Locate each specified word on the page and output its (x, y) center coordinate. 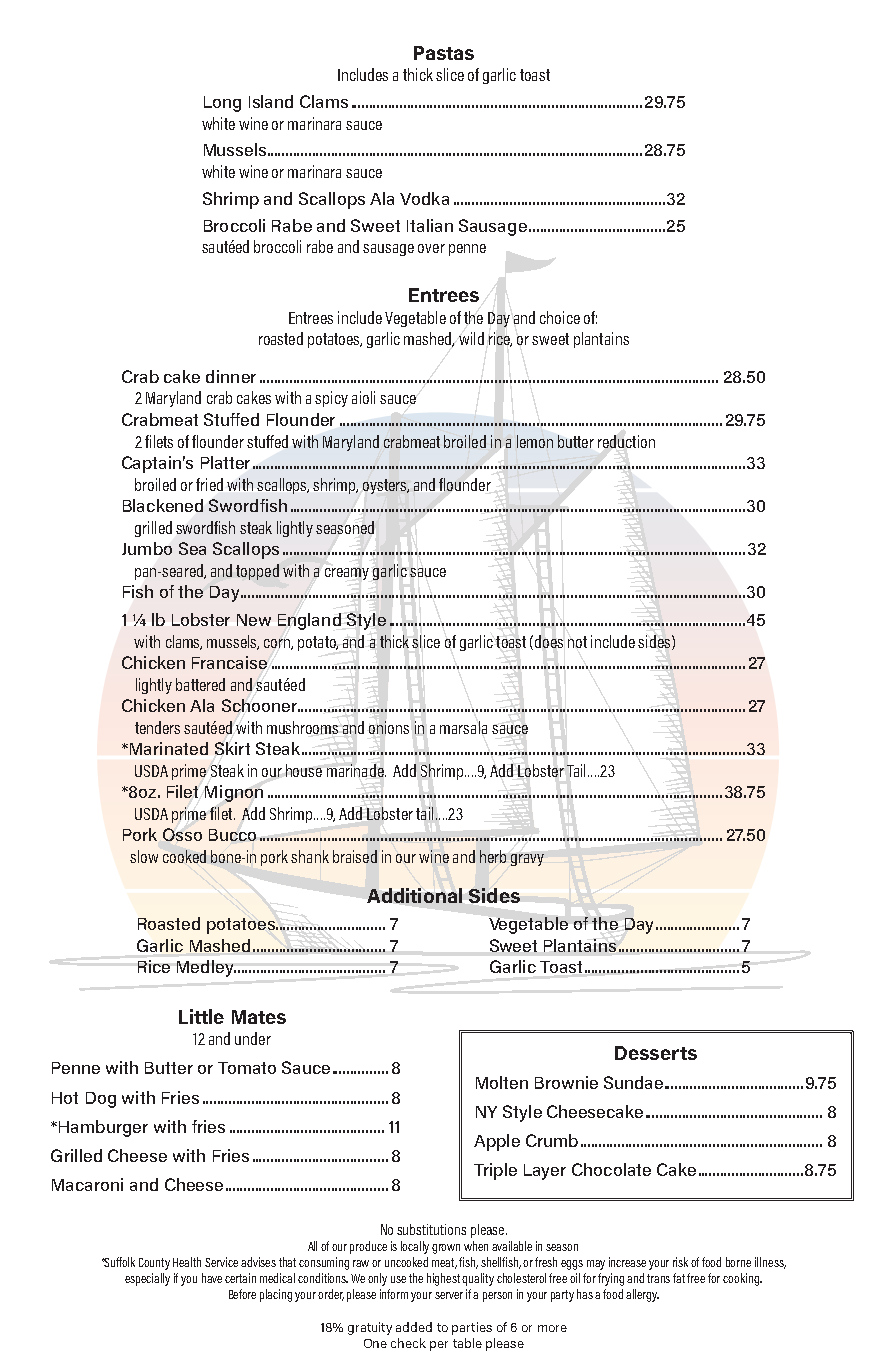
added (414, 1327)
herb (493, 856)
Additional (414, 895)
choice (560, 317)
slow (144, 856)
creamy (347, 574)
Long (222, 104)
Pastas (444, 53)
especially (147, 1279)
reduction (626, 441)
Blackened (163, 505)
